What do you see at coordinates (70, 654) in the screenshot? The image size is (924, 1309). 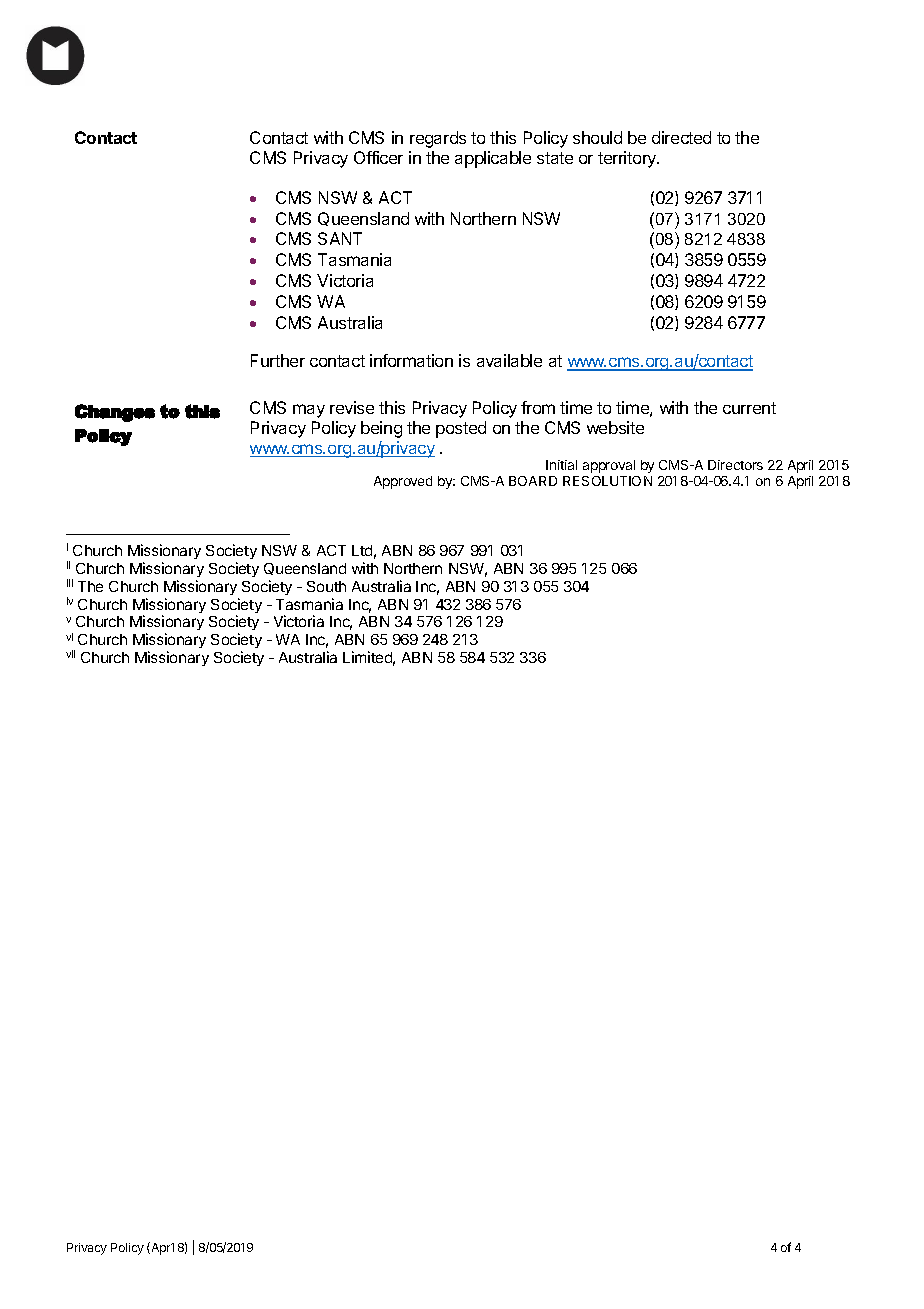 I see `vii` at bounding box center [70, 654].
